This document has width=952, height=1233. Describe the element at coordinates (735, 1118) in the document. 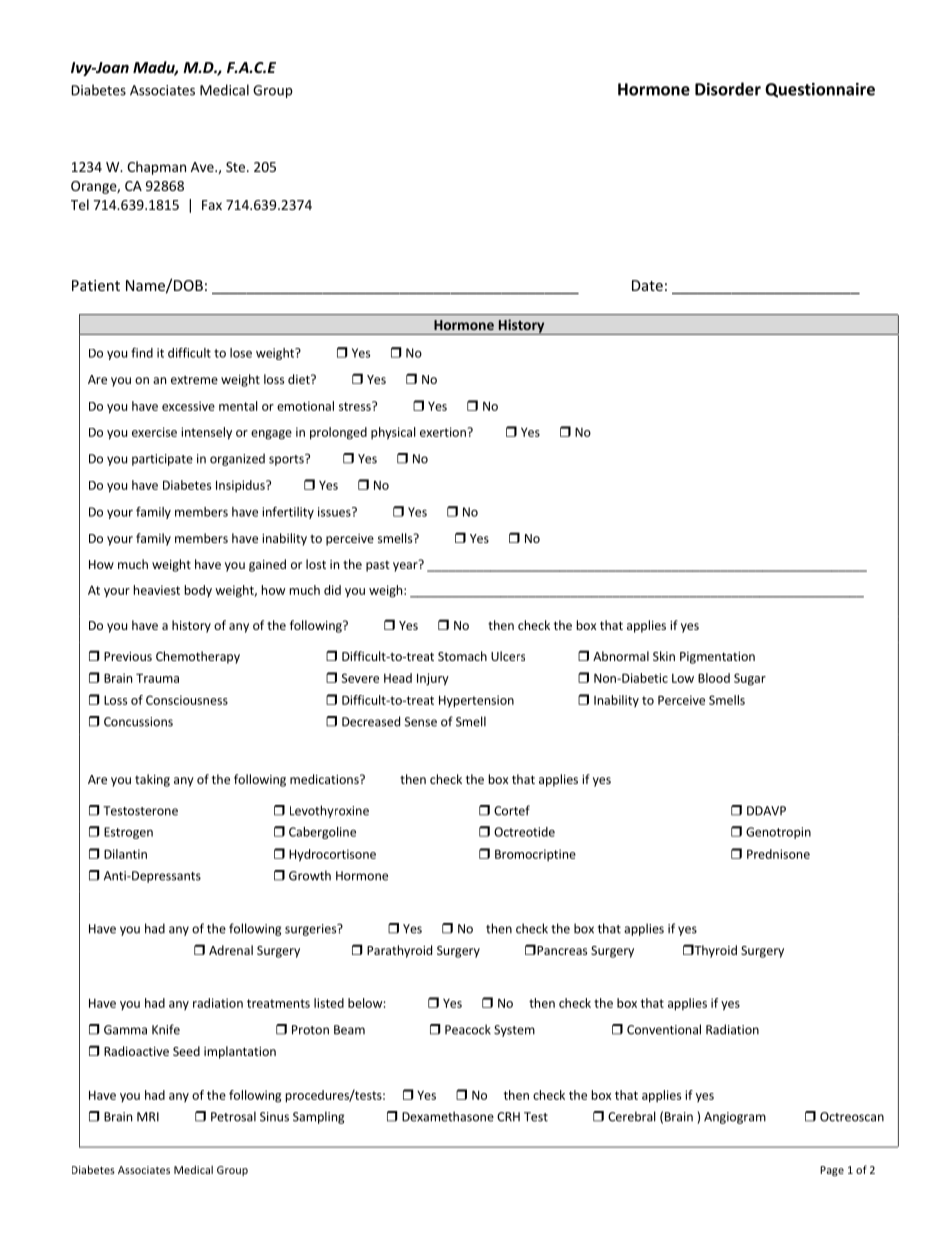

I see `Angiogram` at that location.
